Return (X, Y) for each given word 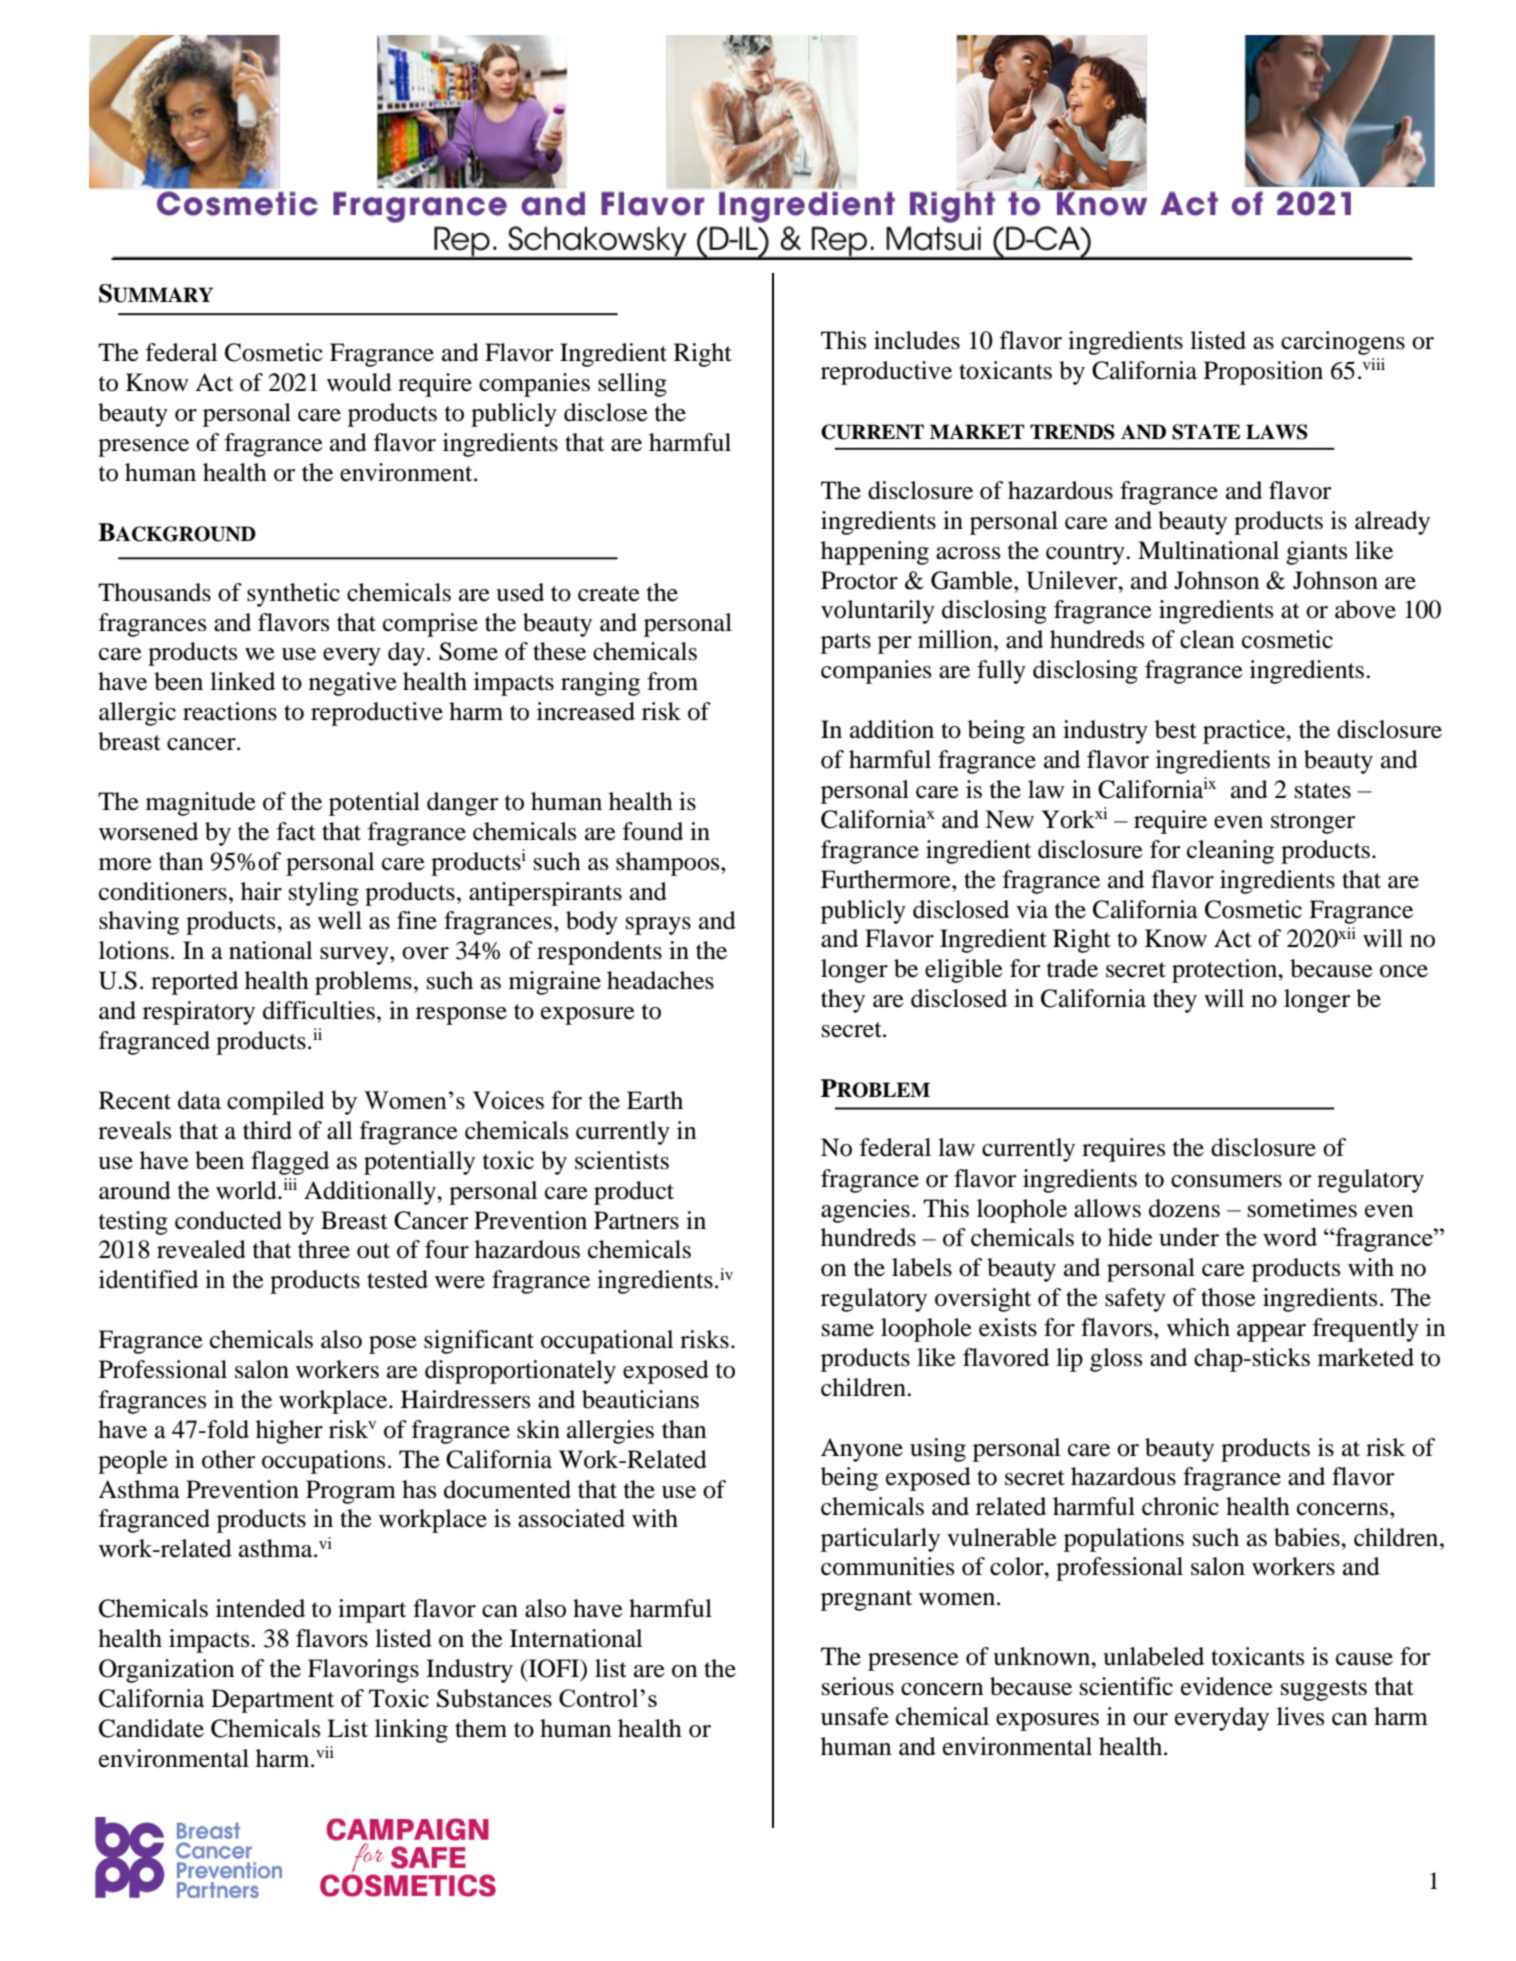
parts (846, 643)
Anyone (862, 1450)
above (1365, 609)
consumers (1226, 1181)
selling (632, 385)
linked (242, 681)
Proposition (1263, 373)
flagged (290, 1163)
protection (1226, 971)
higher (289, 1432)
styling (324, 894)
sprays (658, 926)
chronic (1180, 1506)
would (359, 382)
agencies (865, 1211)
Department (272, 1701)
